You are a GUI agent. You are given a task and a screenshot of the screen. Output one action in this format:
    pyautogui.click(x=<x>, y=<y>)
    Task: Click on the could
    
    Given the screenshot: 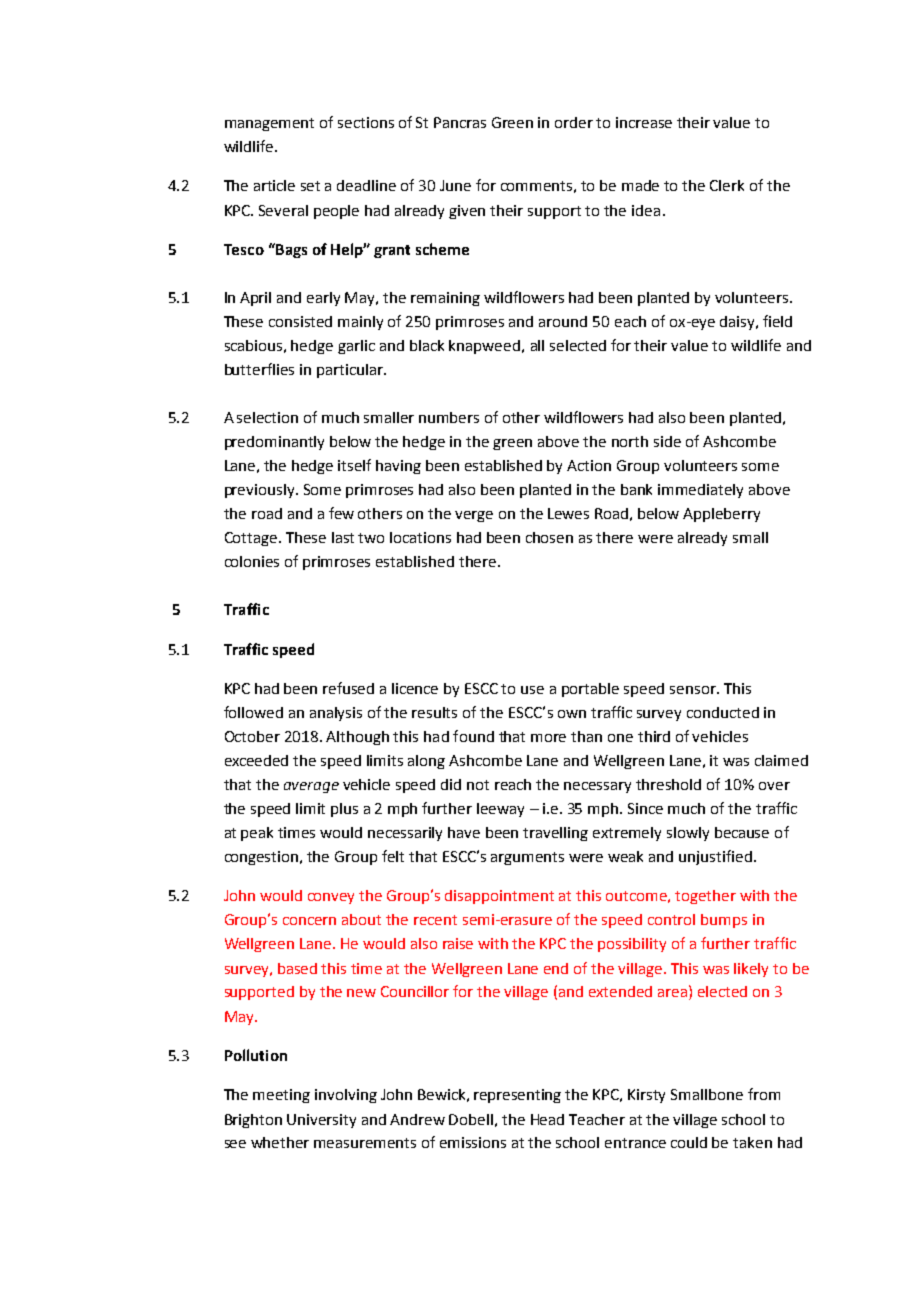 What is the action you would take?
    pyautogui.click(x=689, y=1142)
